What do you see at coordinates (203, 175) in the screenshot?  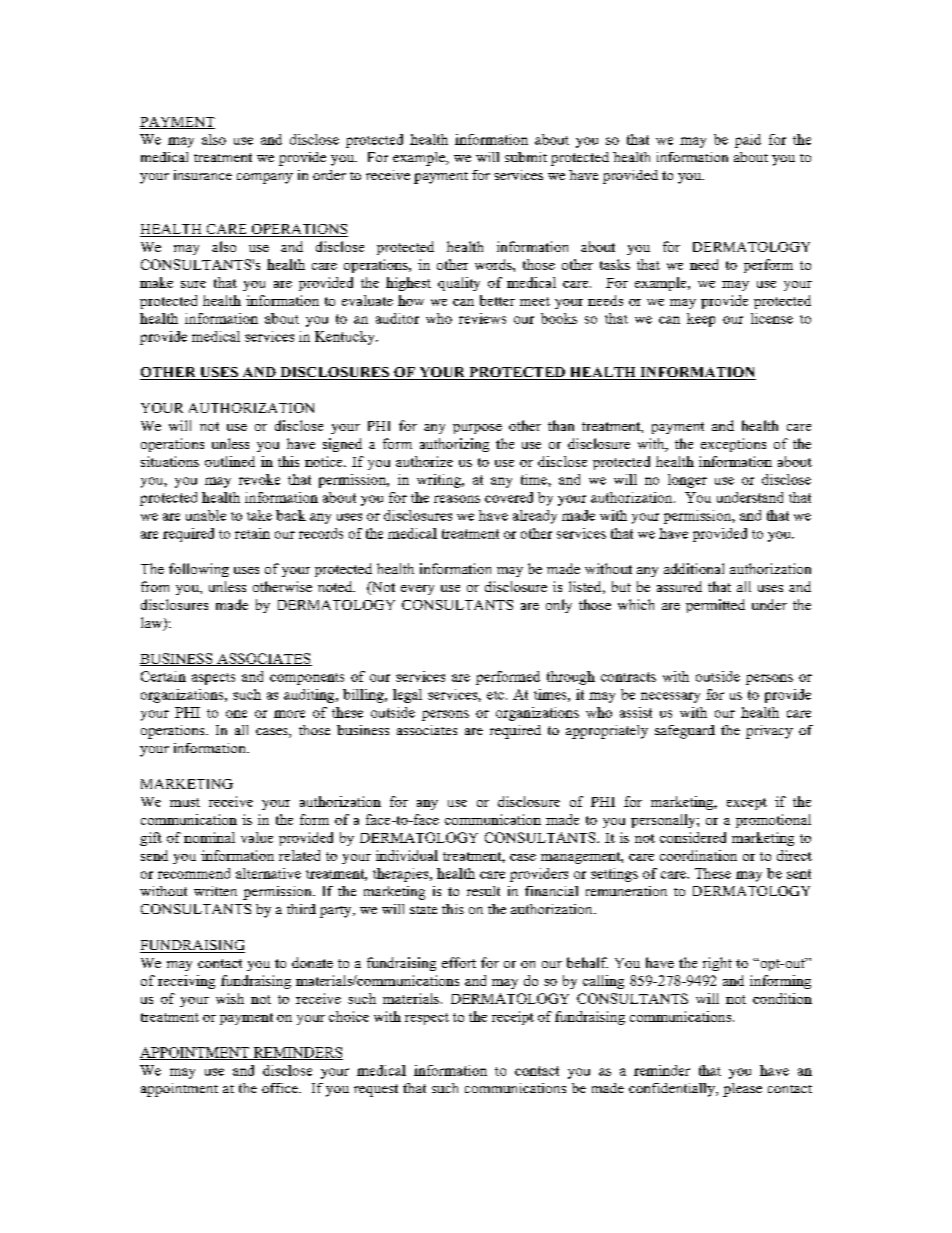 I see `insurance` at bounding box center [203, 175].
